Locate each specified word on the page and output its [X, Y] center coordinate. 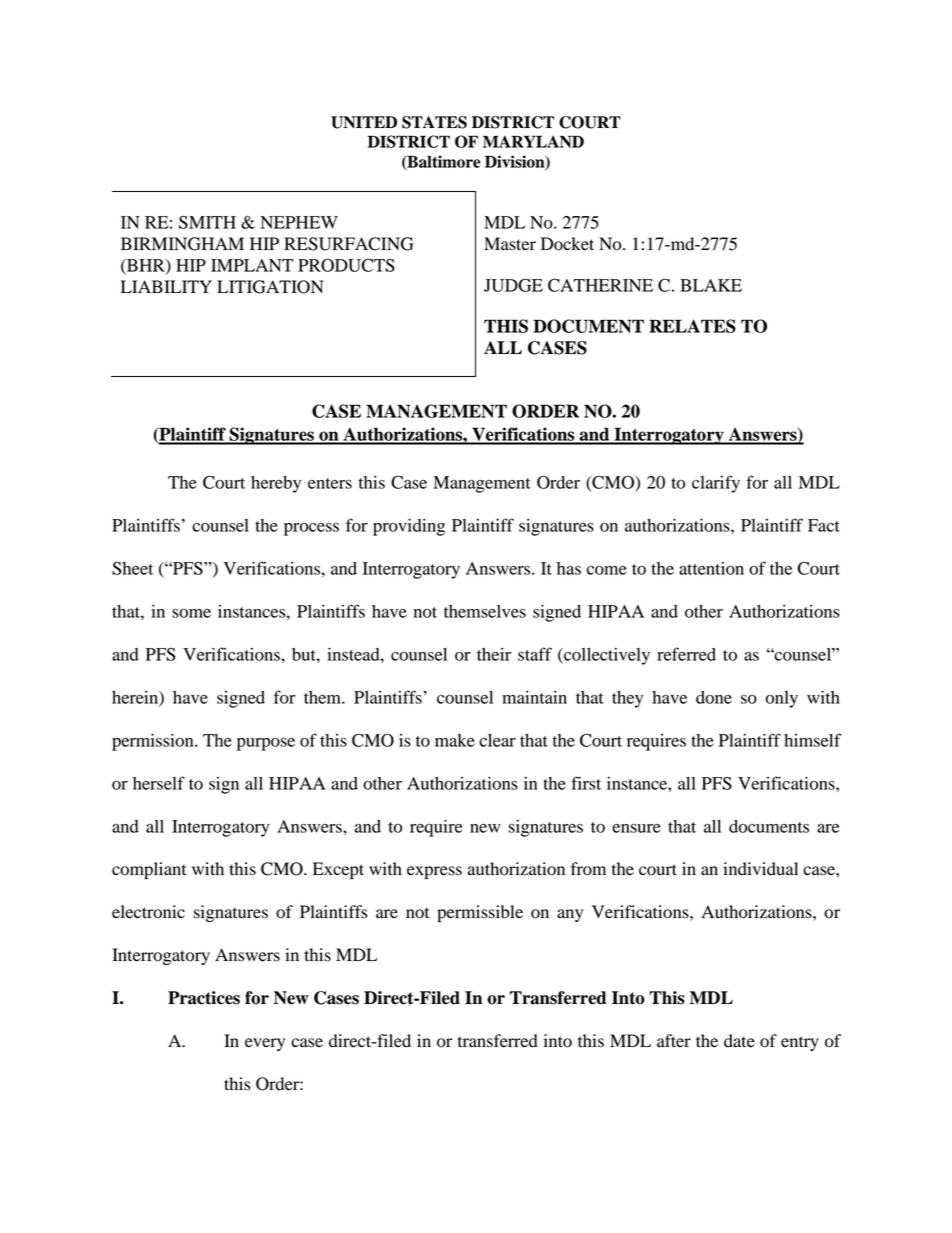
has [569, 568]
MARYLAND [533, 141]
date [739, 1041]
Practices [204, 998]
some [191, 613]
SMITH [207, 222]
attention [711, 568]
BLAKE [711, 285]
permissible [480, 913]
